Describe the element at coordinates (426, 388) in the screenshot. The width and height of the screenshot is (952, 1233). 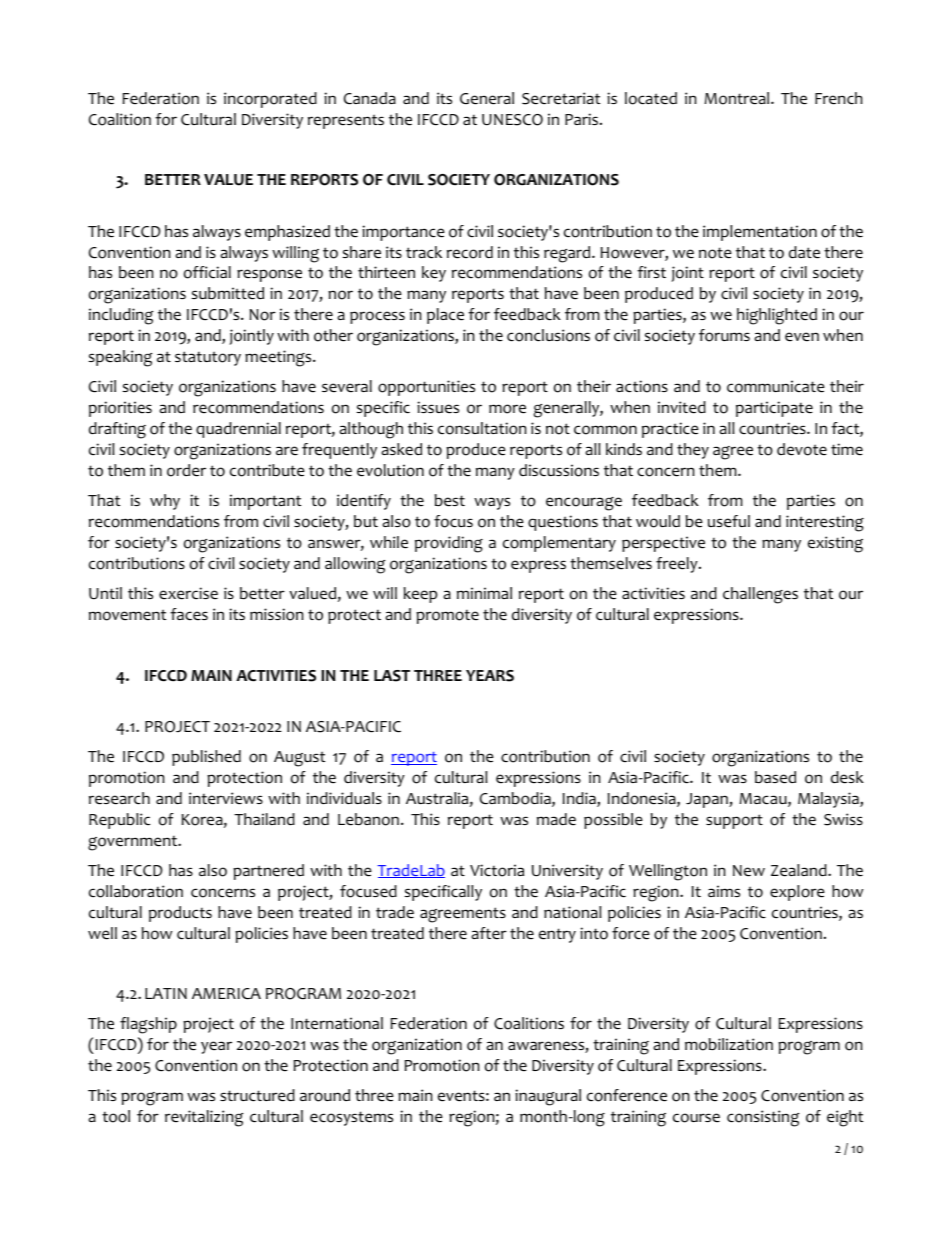
I see `opportunities` at that location.
